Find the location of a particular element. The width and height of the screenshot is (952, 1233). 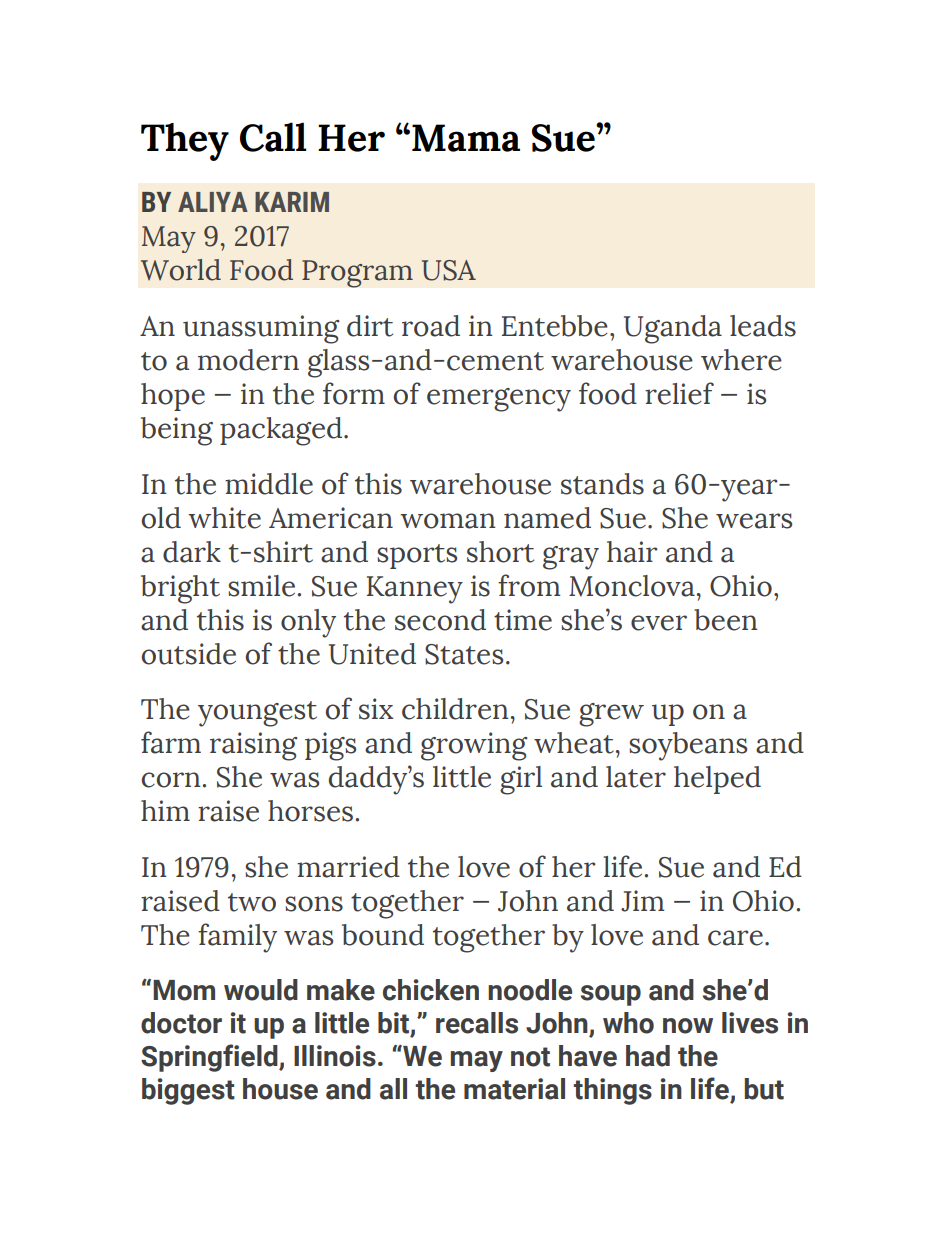

They is located at coordinates (185, 142).
